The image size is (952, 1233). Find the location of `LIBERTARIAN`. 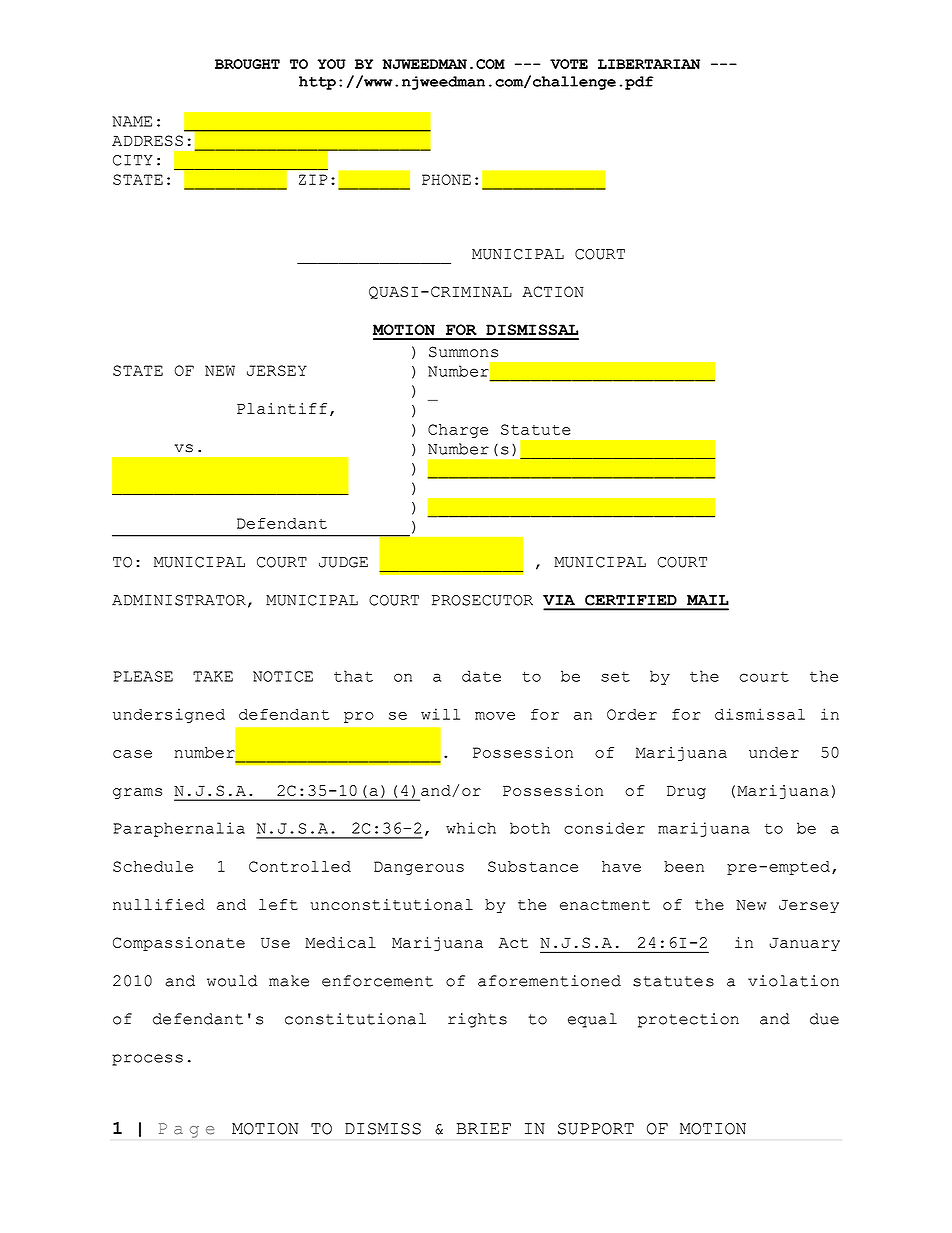

LIBERTARIAN is located at coordinates (649, 64).
